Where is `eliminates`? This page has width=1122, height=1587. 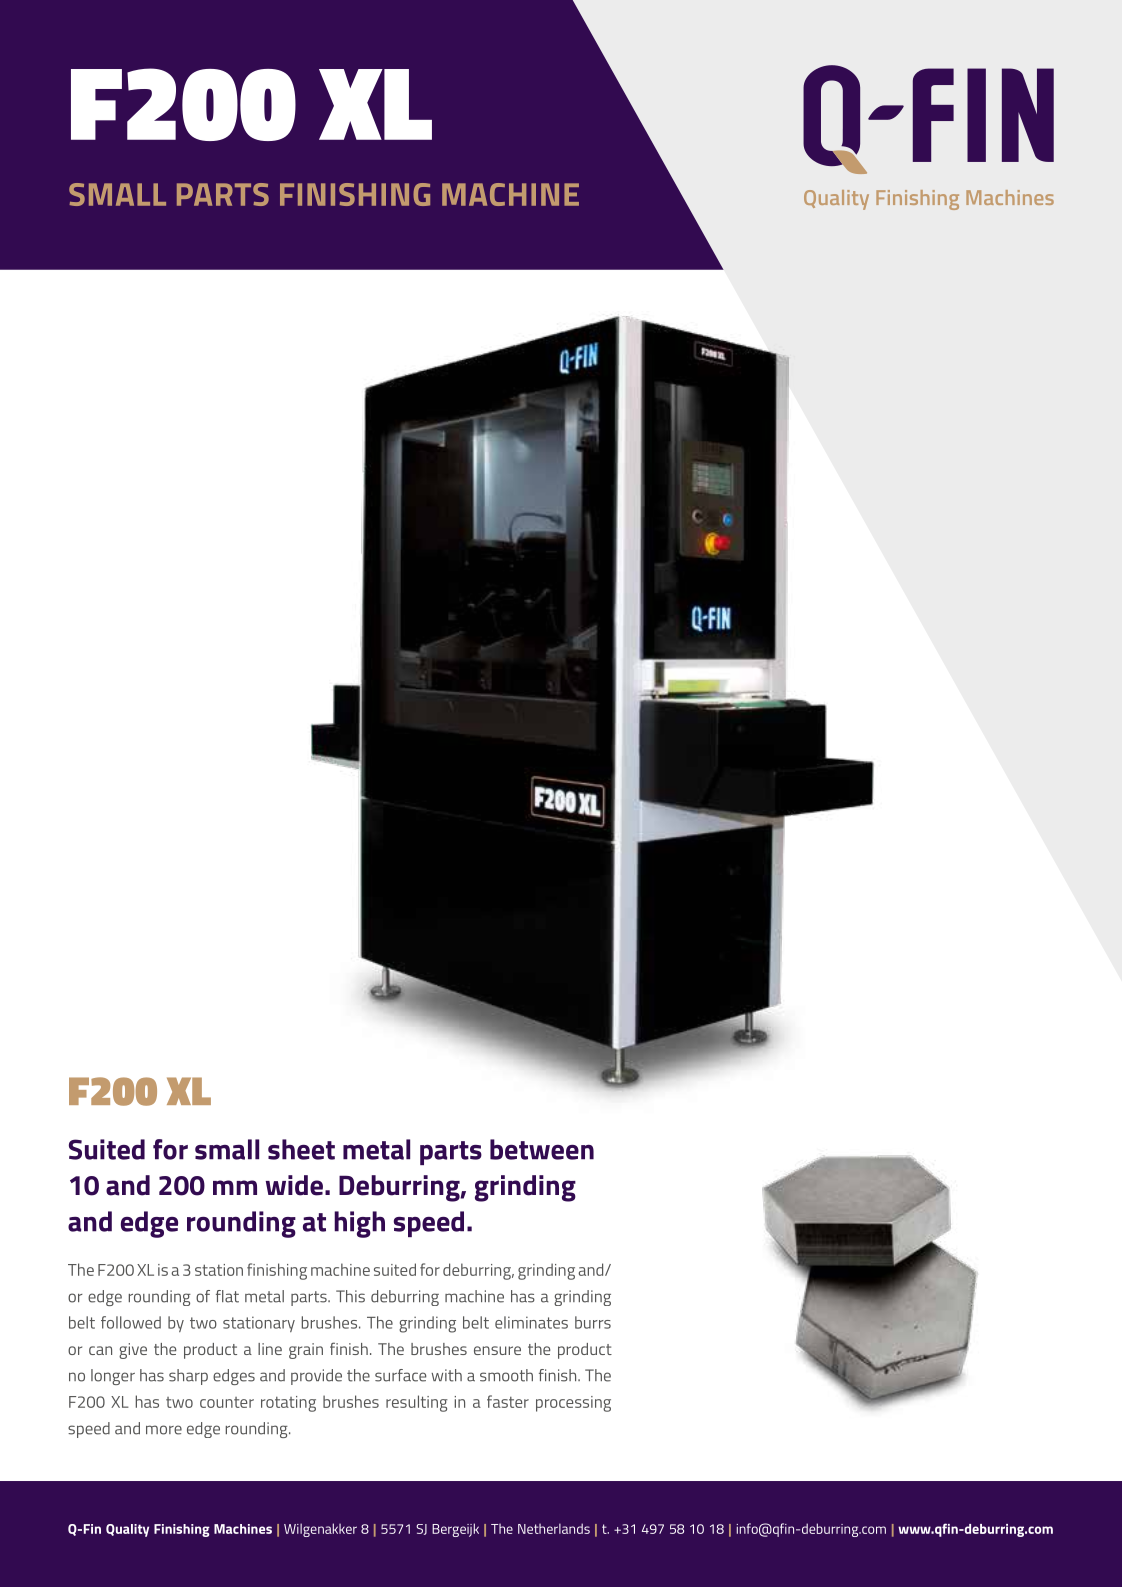
eliminates is located at coordinates (531, 1322).
